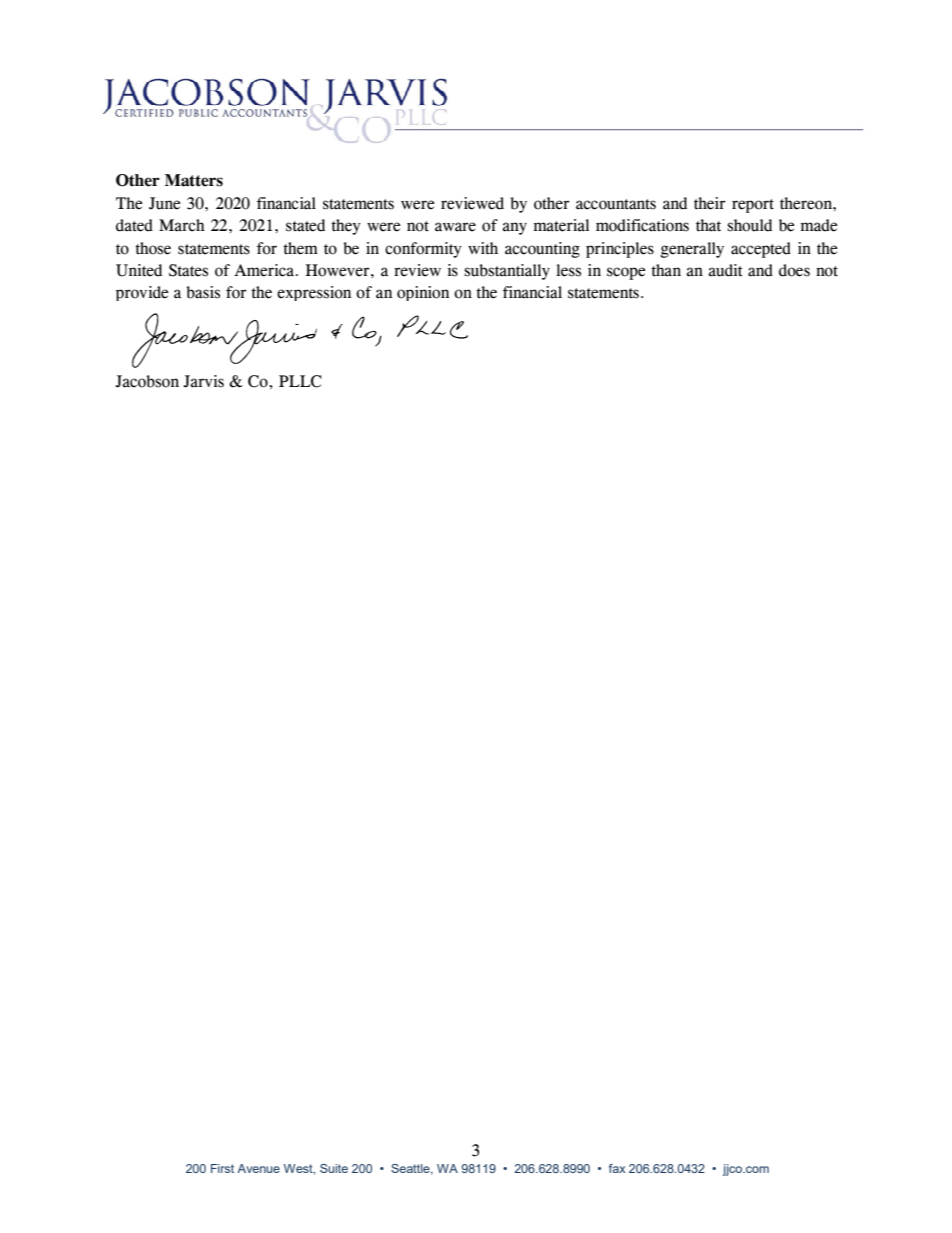 Image resolution: width=952 pixels, height=1233 pixels. I want to click on Jarvis, so click(203, 381).
